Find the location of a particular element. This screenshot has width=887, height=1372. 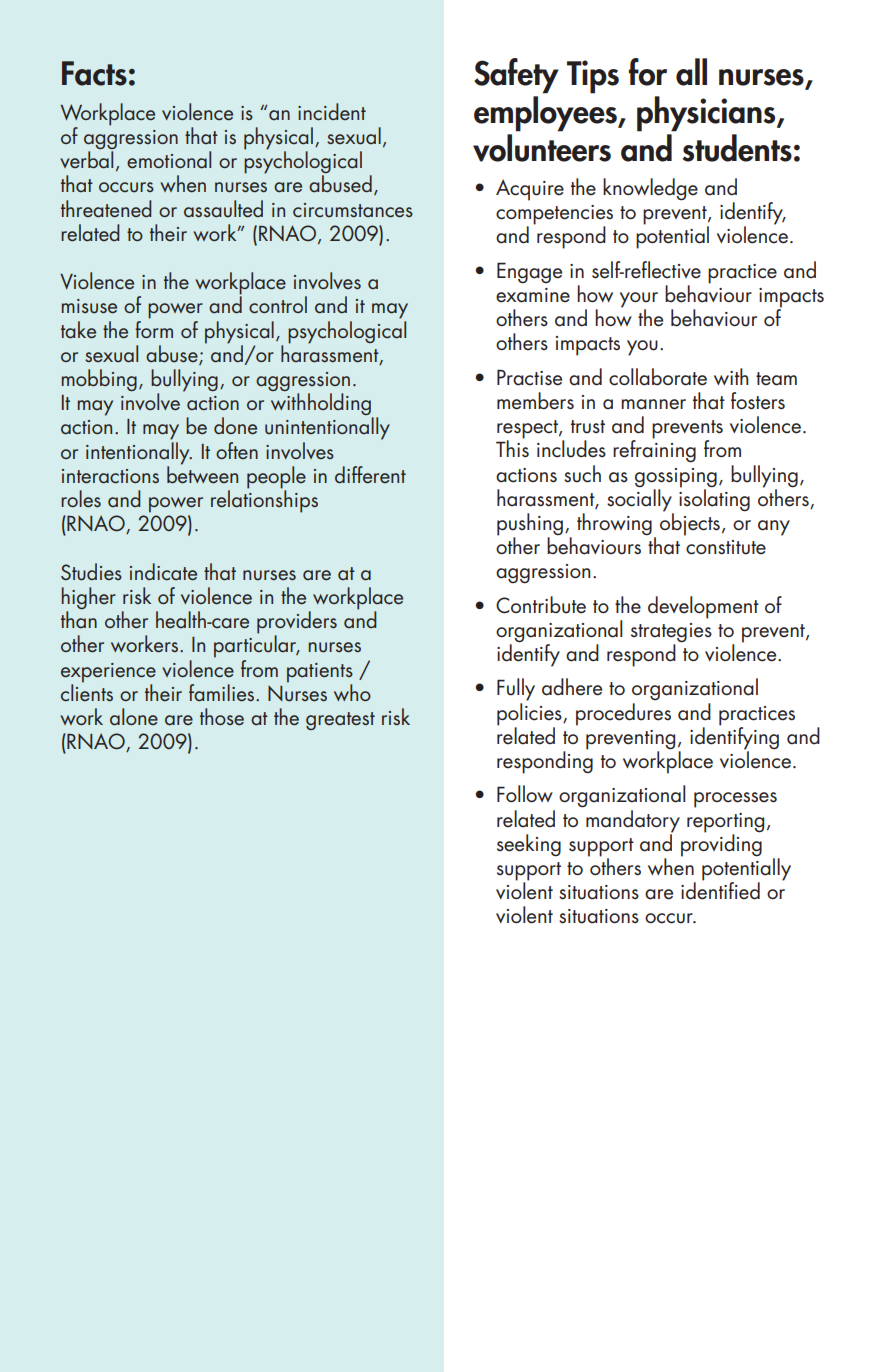

Facts is located at coordinates (94, 73).
